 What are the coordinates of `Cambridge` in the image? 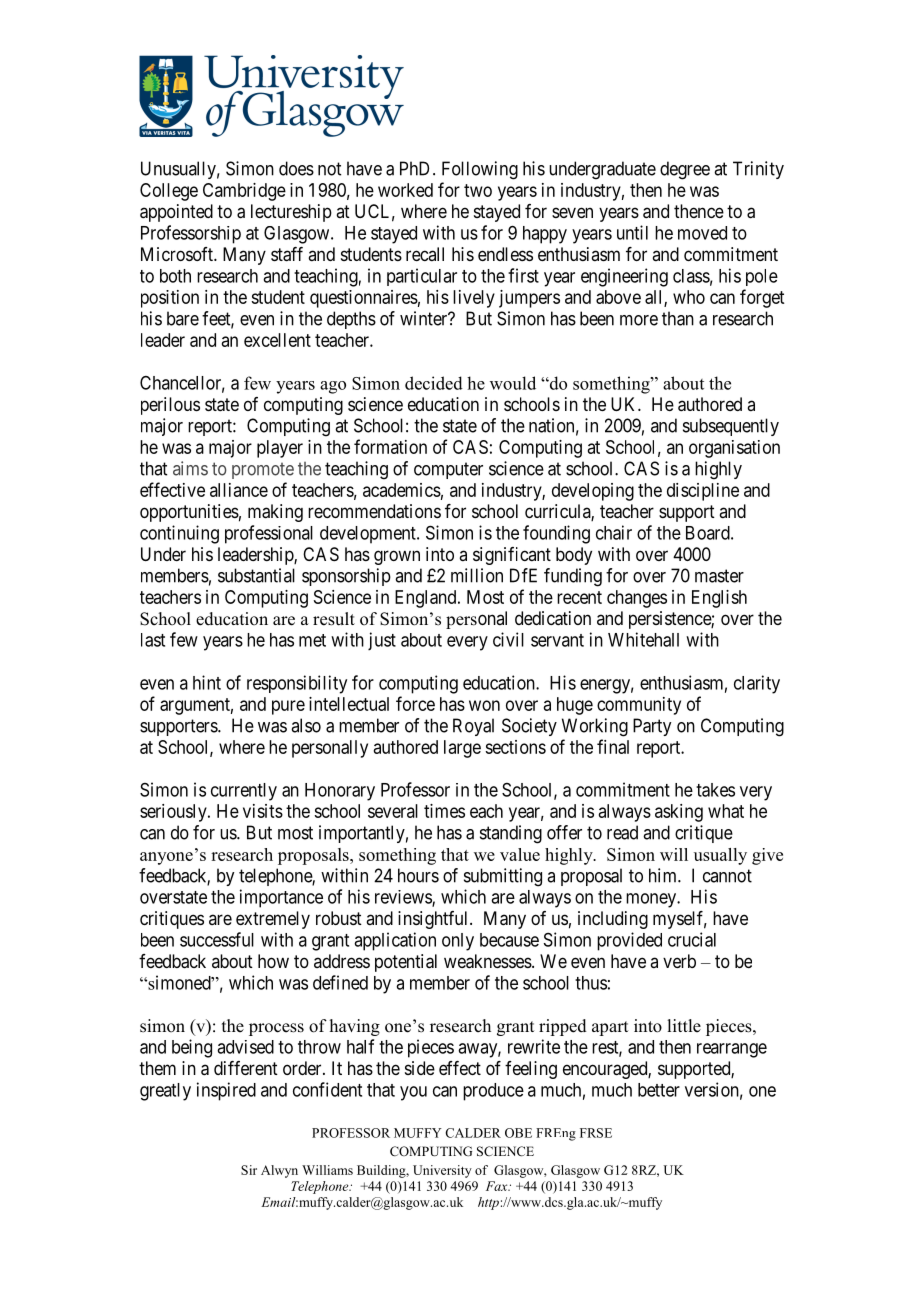 It's located at (244, 192).
